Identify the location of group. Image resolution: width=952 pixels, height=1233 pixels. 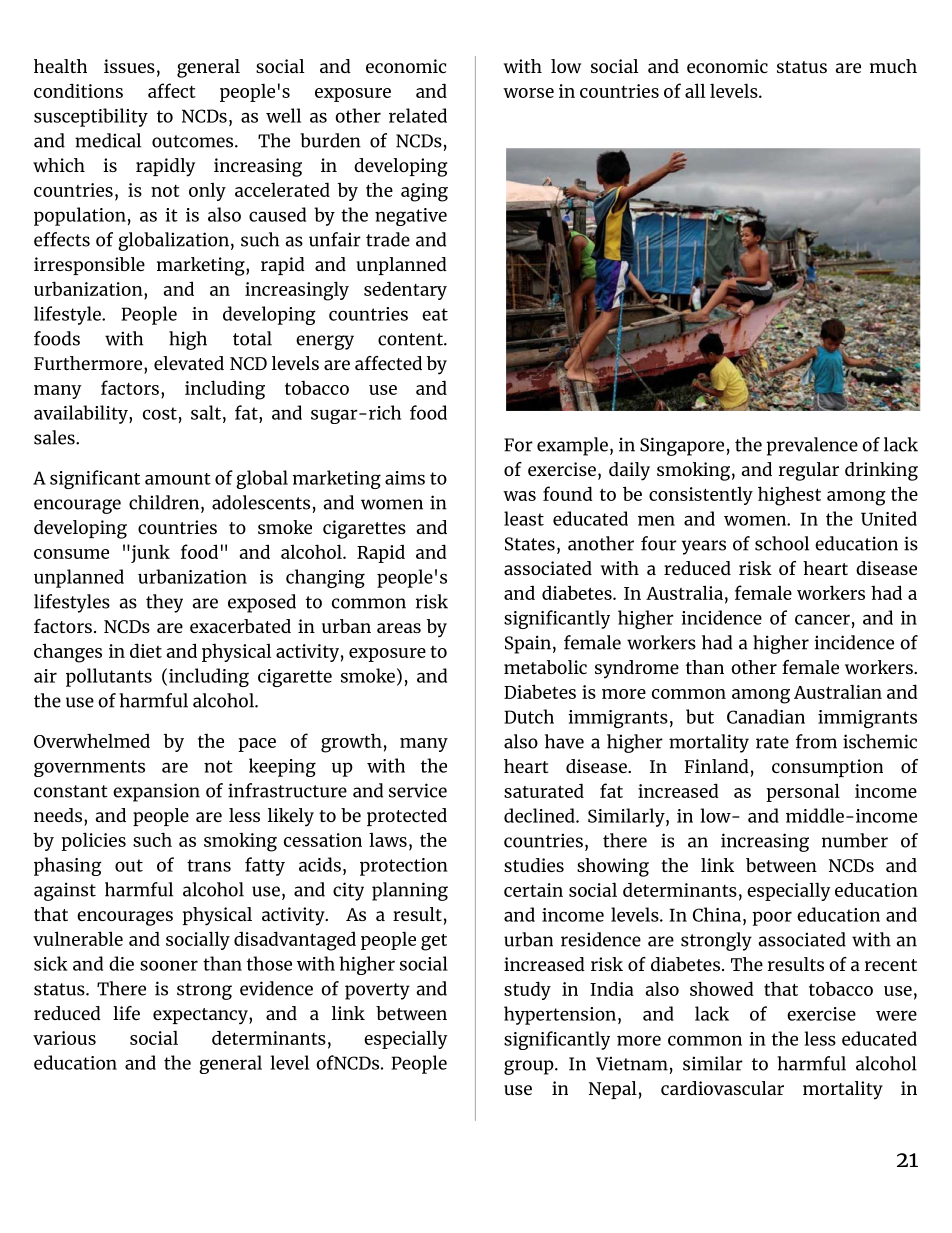
(530, 1067).
